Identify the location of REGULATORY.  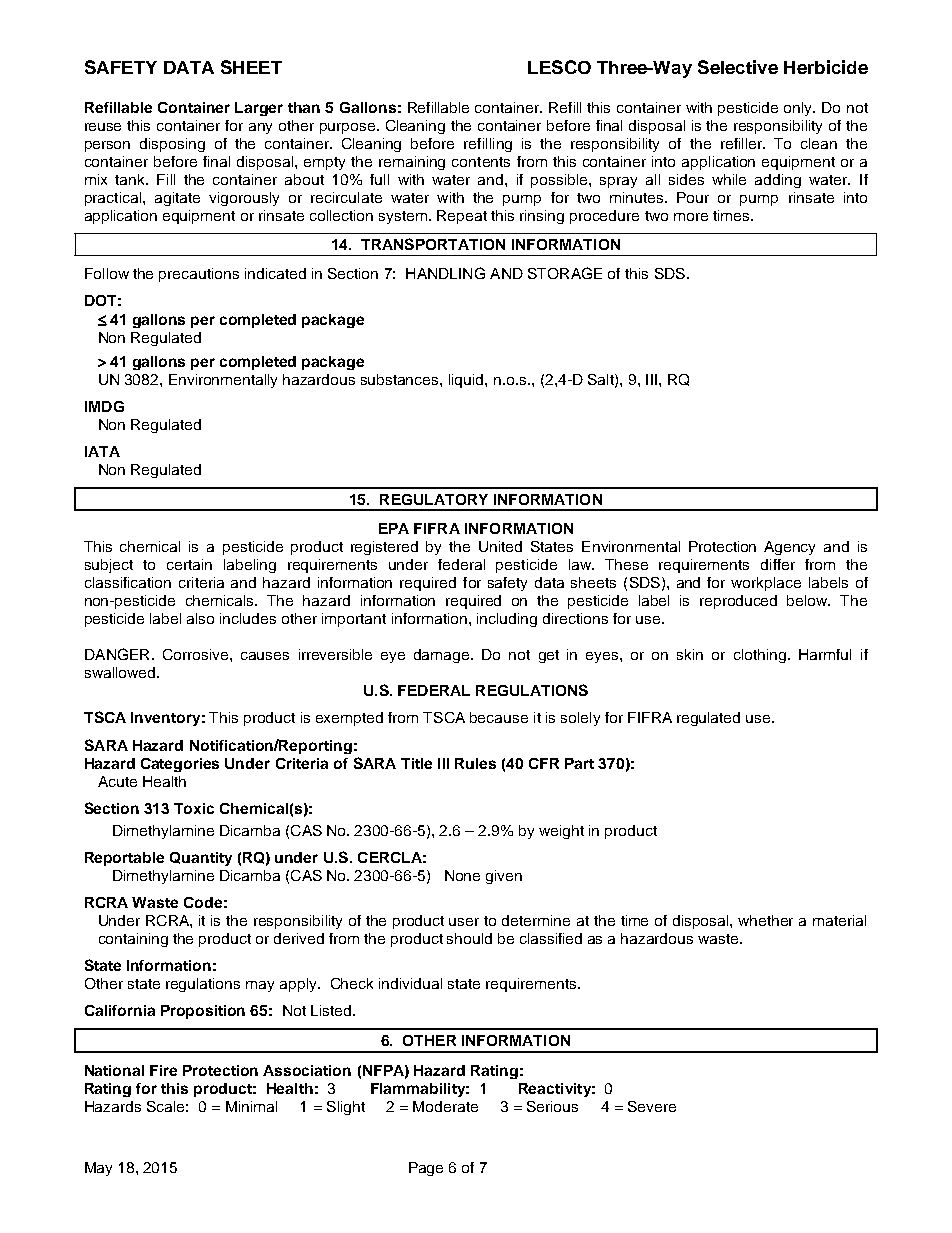
(434, 499).
